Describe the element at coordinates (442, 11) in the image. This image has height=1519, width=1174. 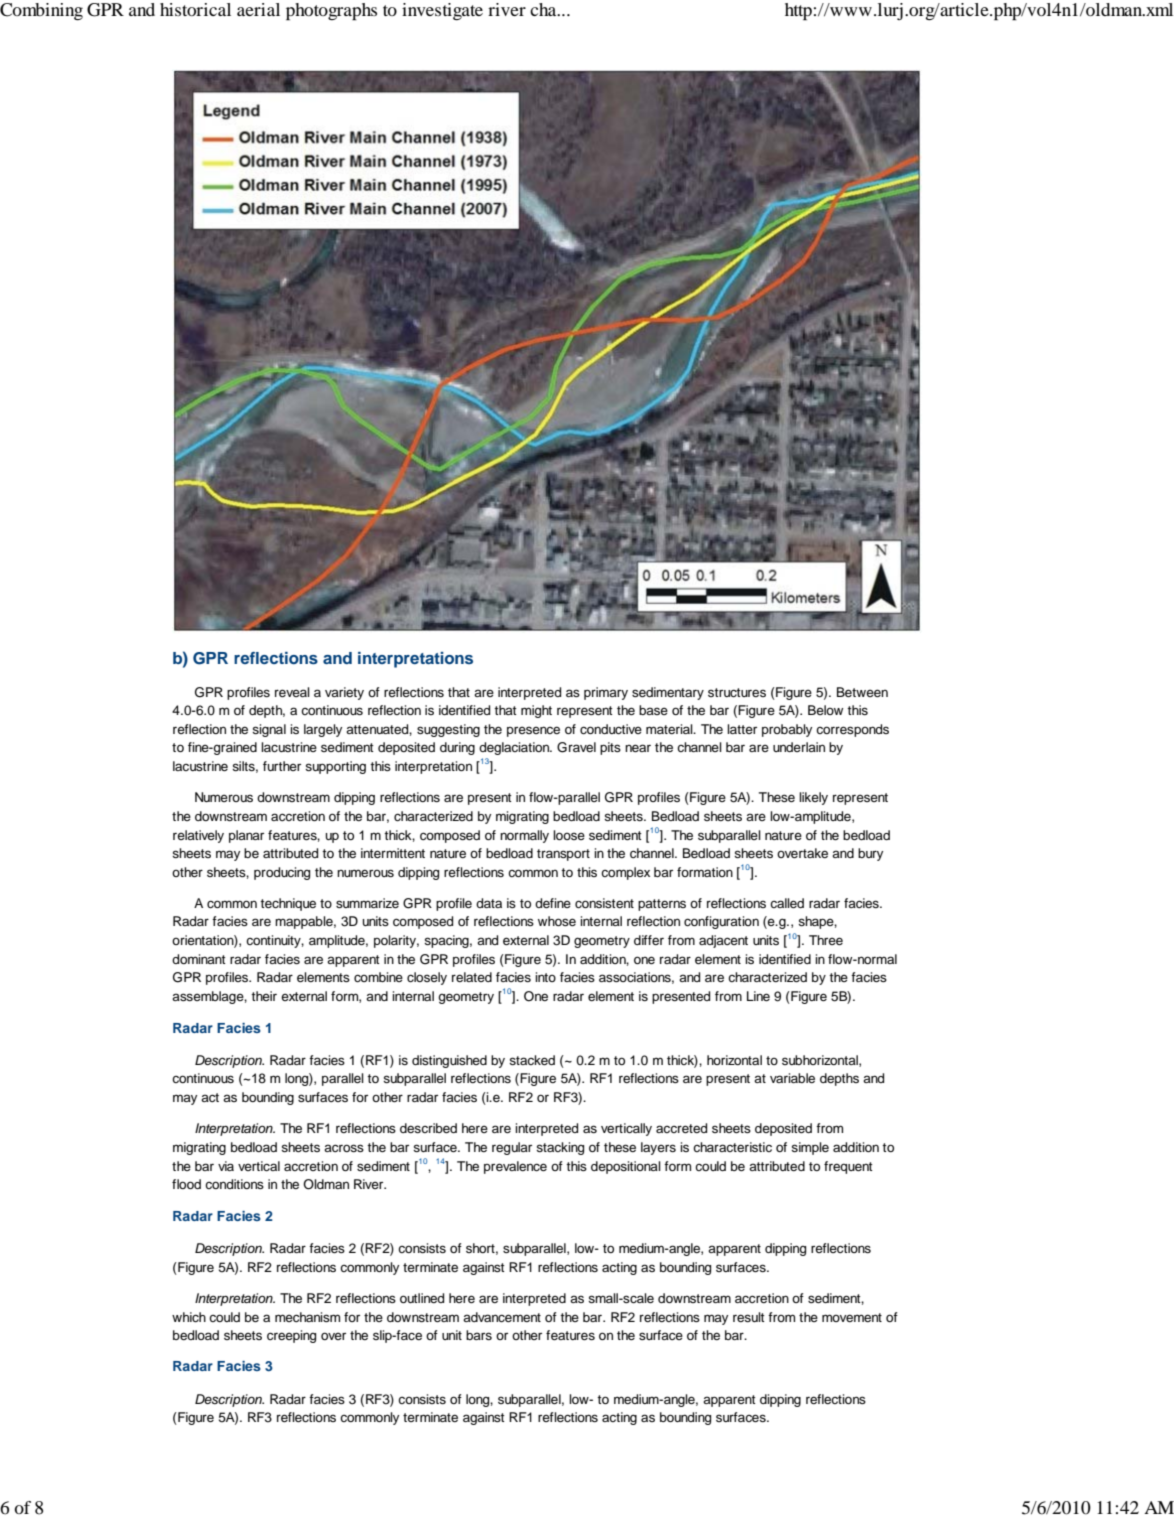
I see `investigate` at that location.
